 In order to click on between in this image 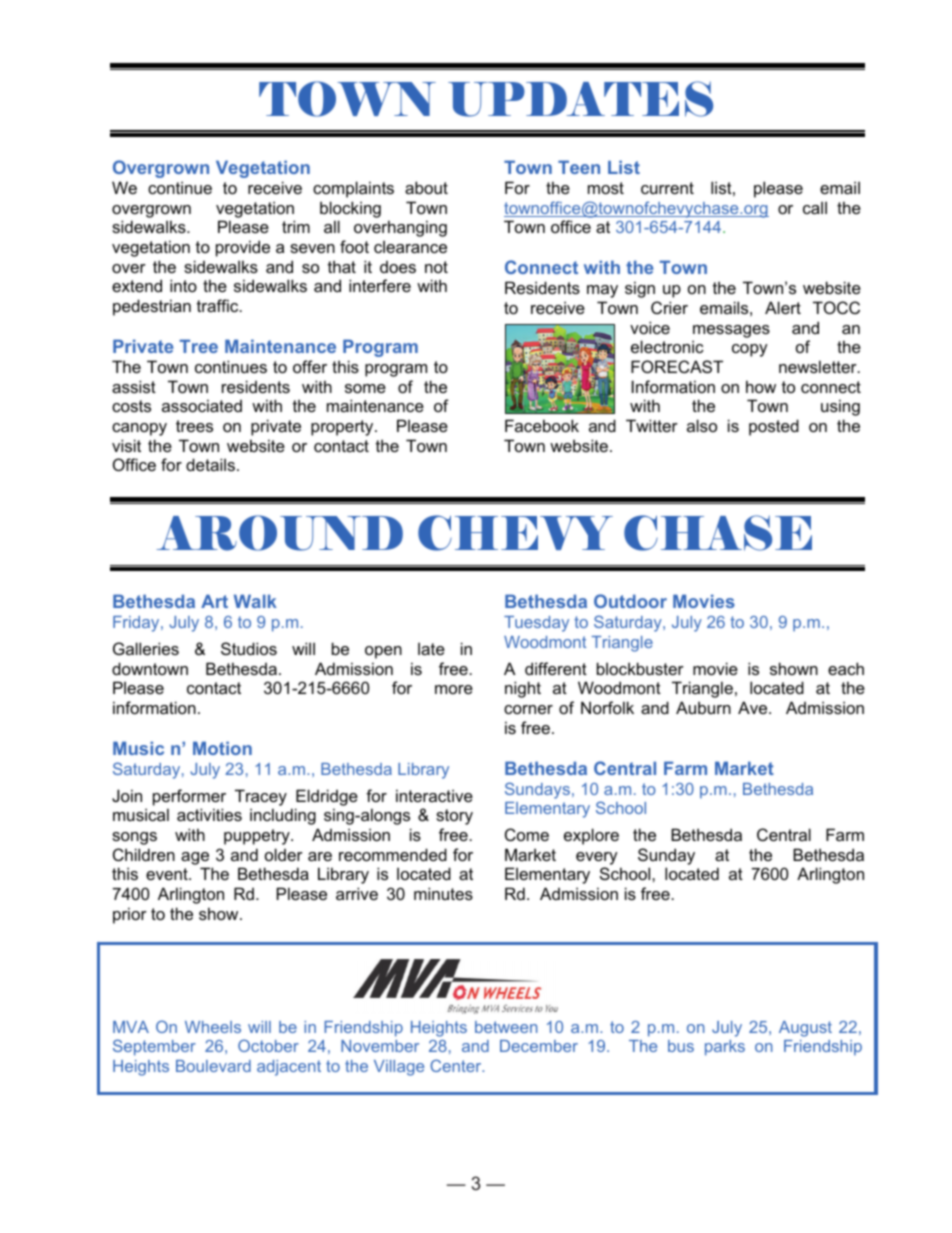, I will do `click(506, 1027)`.
